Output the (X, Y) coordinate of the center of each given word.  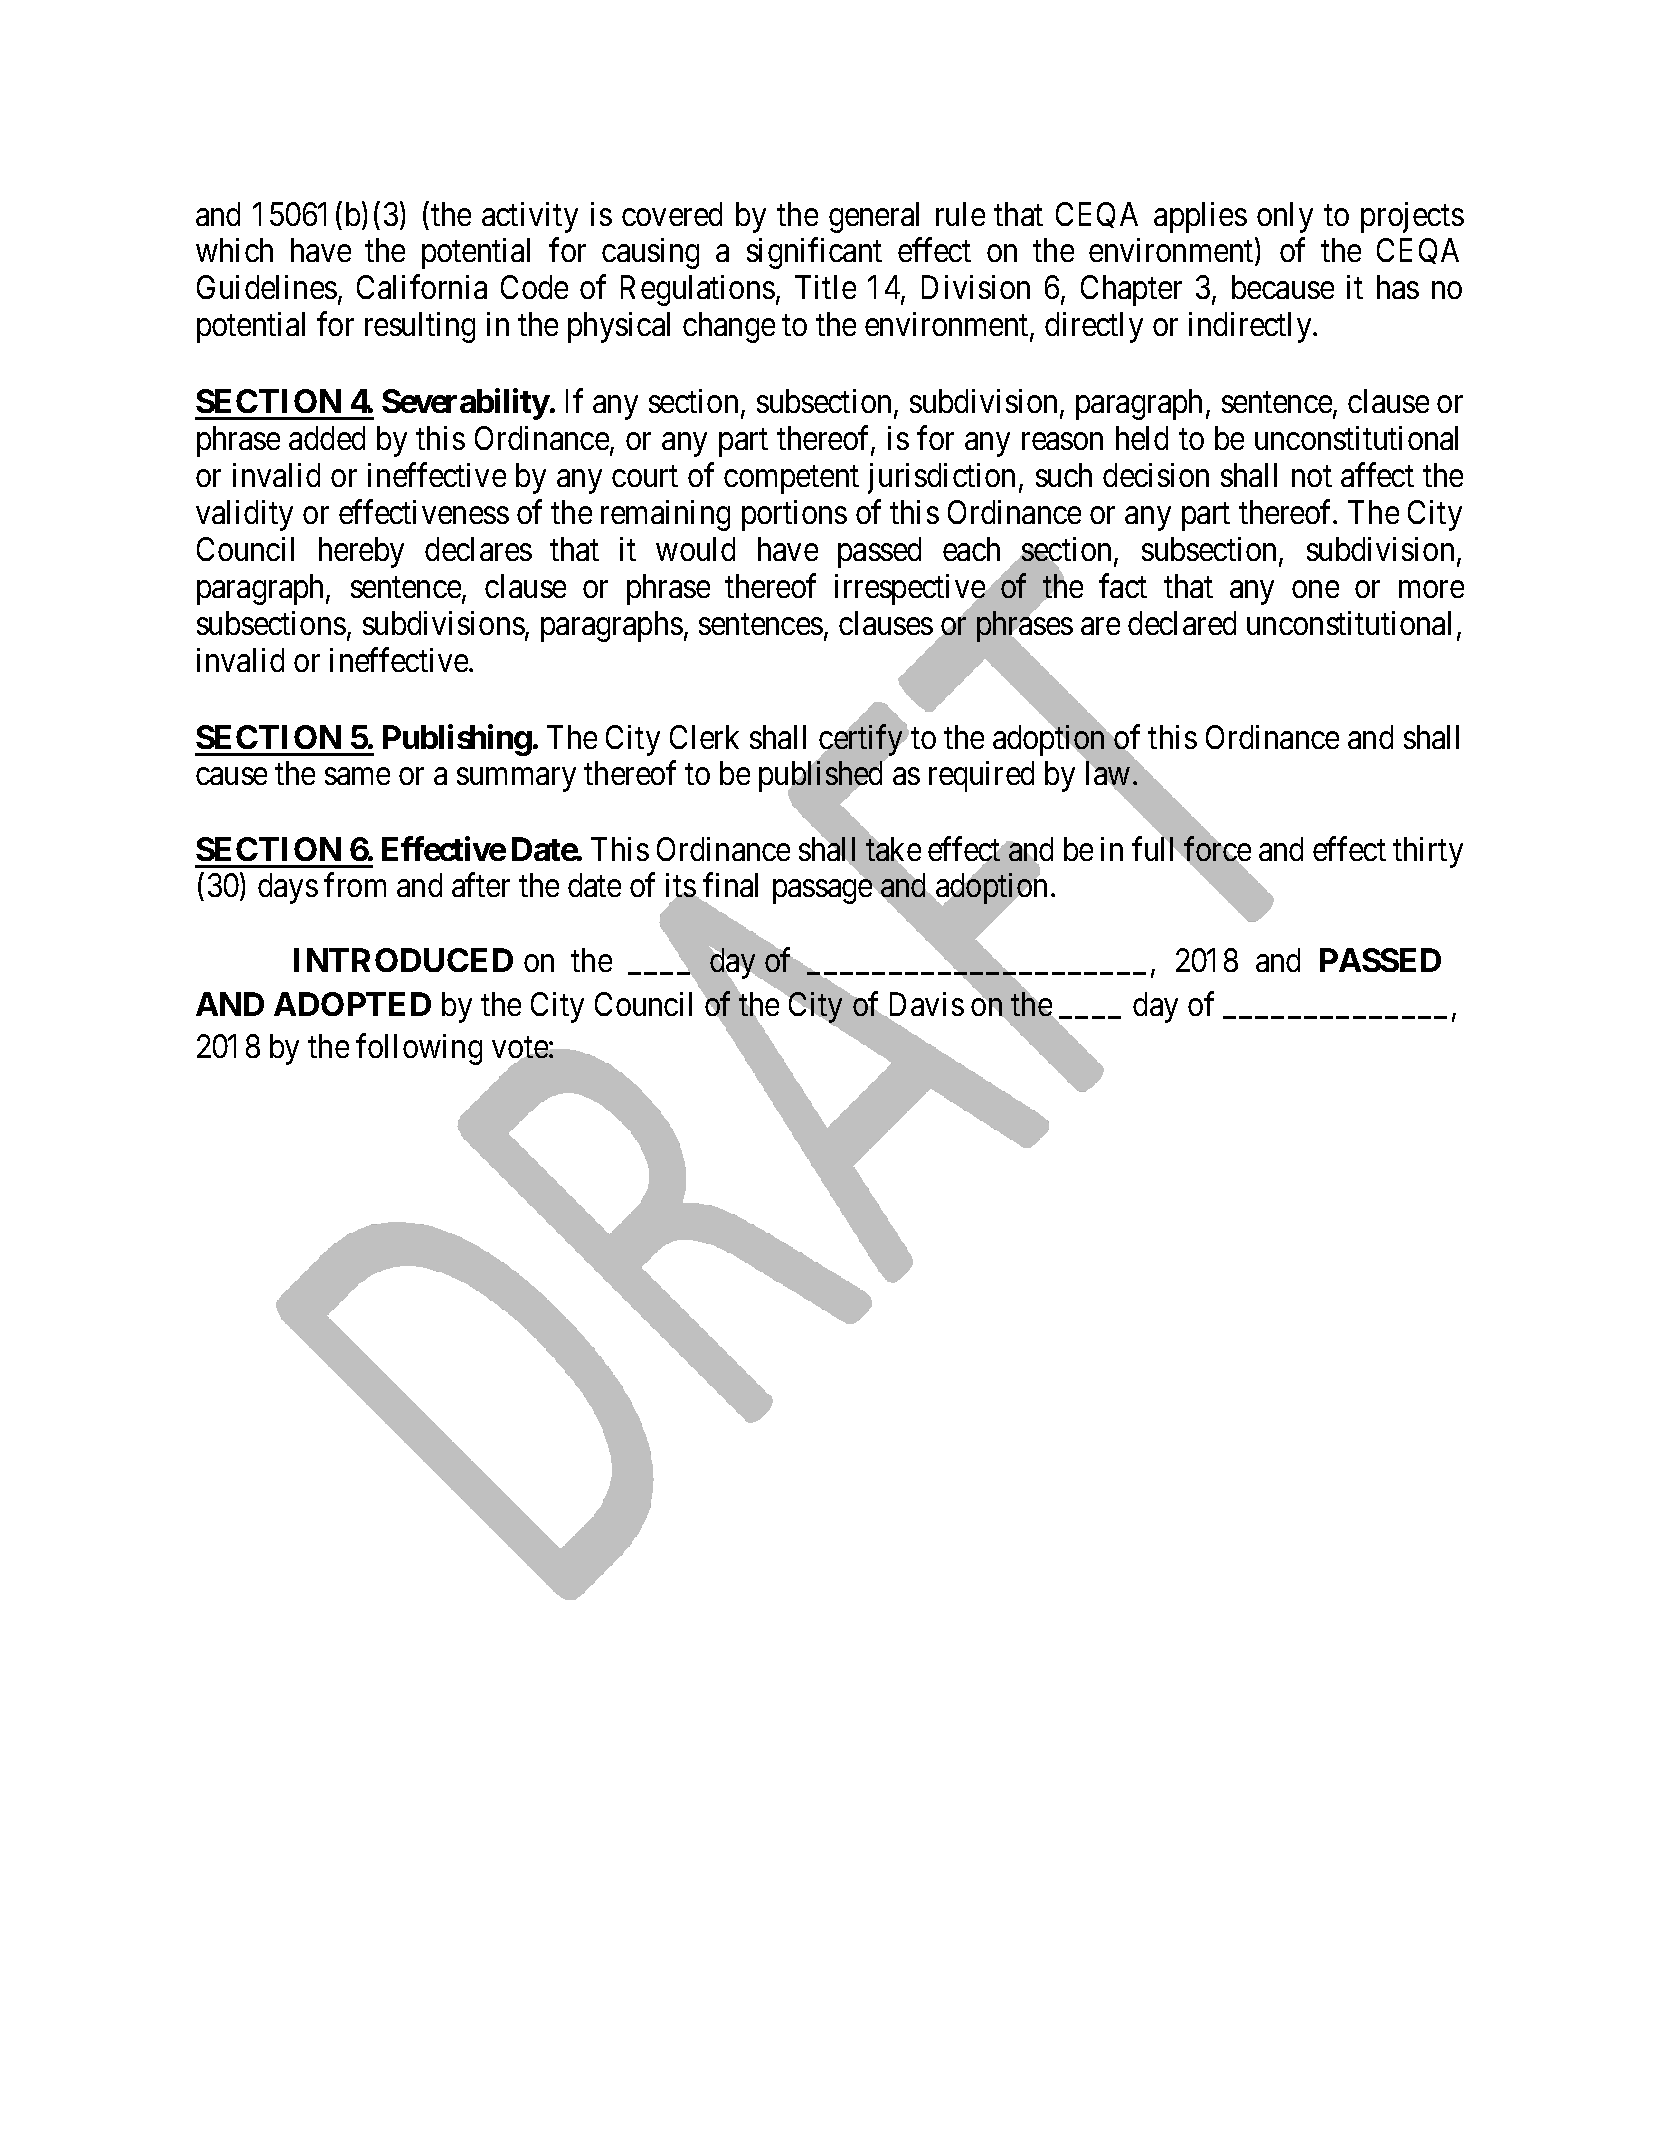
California (422, 287)
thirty (1428, 852)
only (1285, 217)
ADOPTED (352, 1004)
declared (1182, 623)
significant (814, 253)
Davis (924, 1005)
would (695, 549)
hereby (361, 552)
